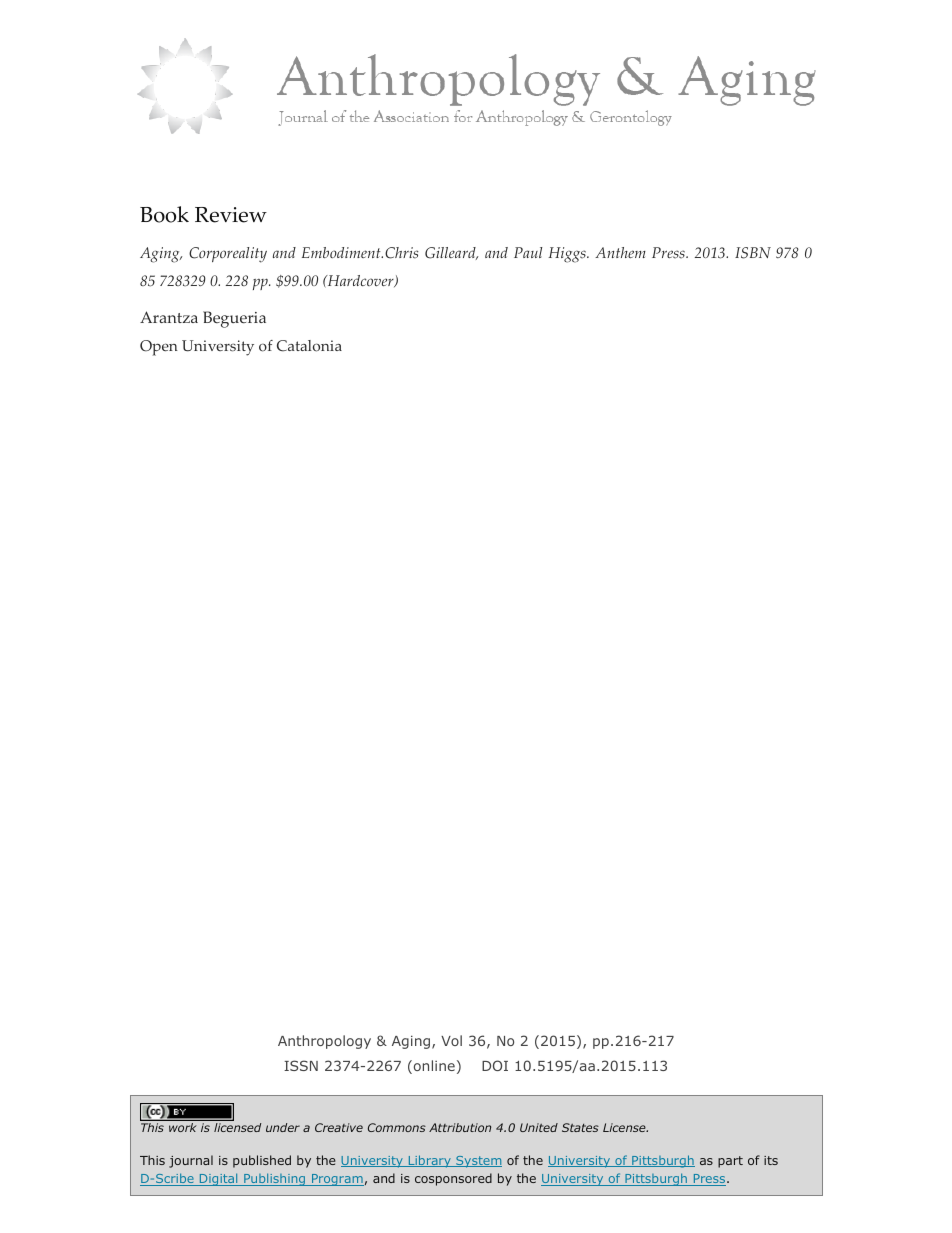 The width and height of the screenshot is (952, 1233). What do you see at coordinates (228, 255) in the screenshot?
I see `Corporeality` at bounding box center [228, 255].
